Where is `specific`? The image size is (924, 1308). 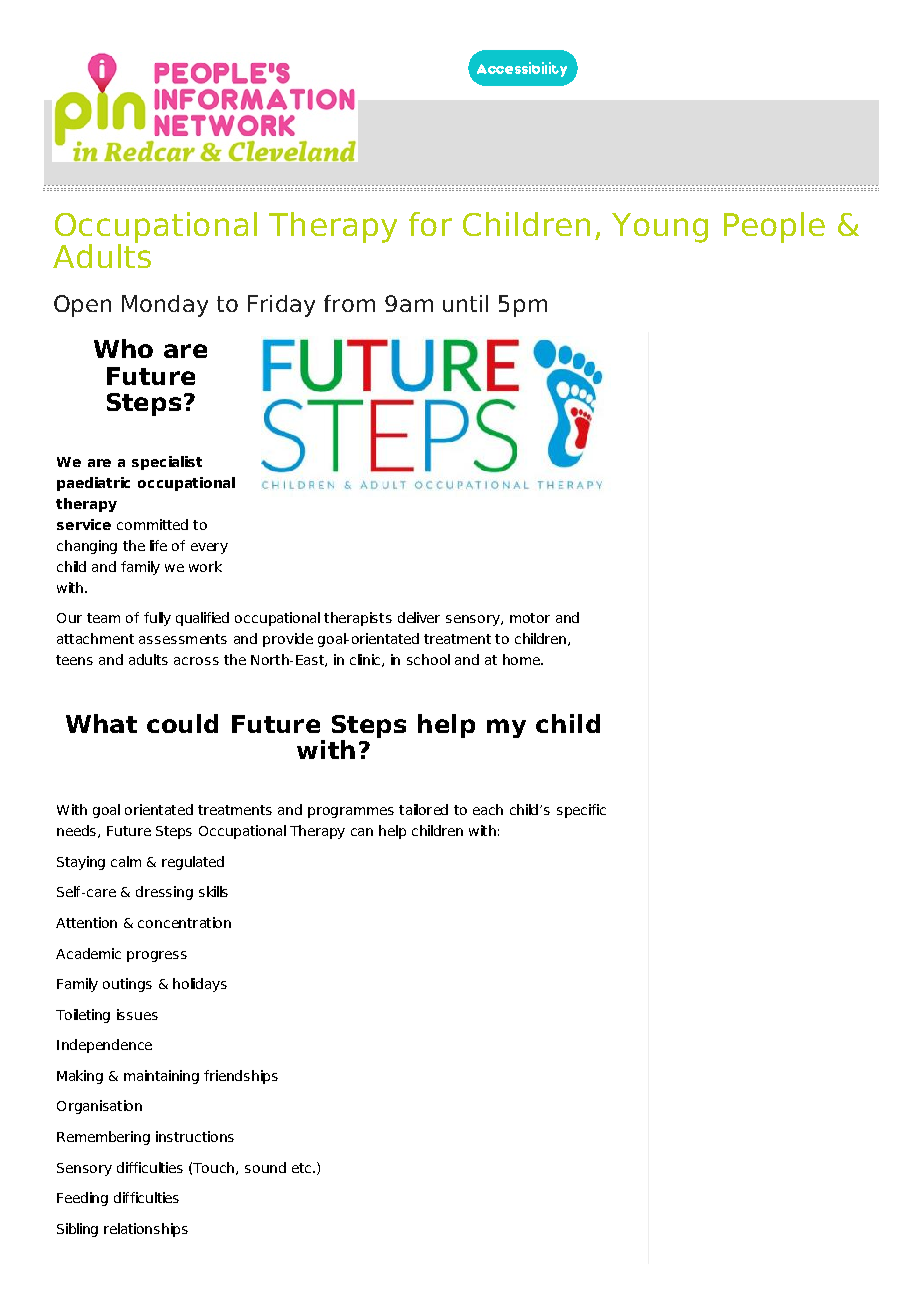
specific is located at coordinates (581, 811).
